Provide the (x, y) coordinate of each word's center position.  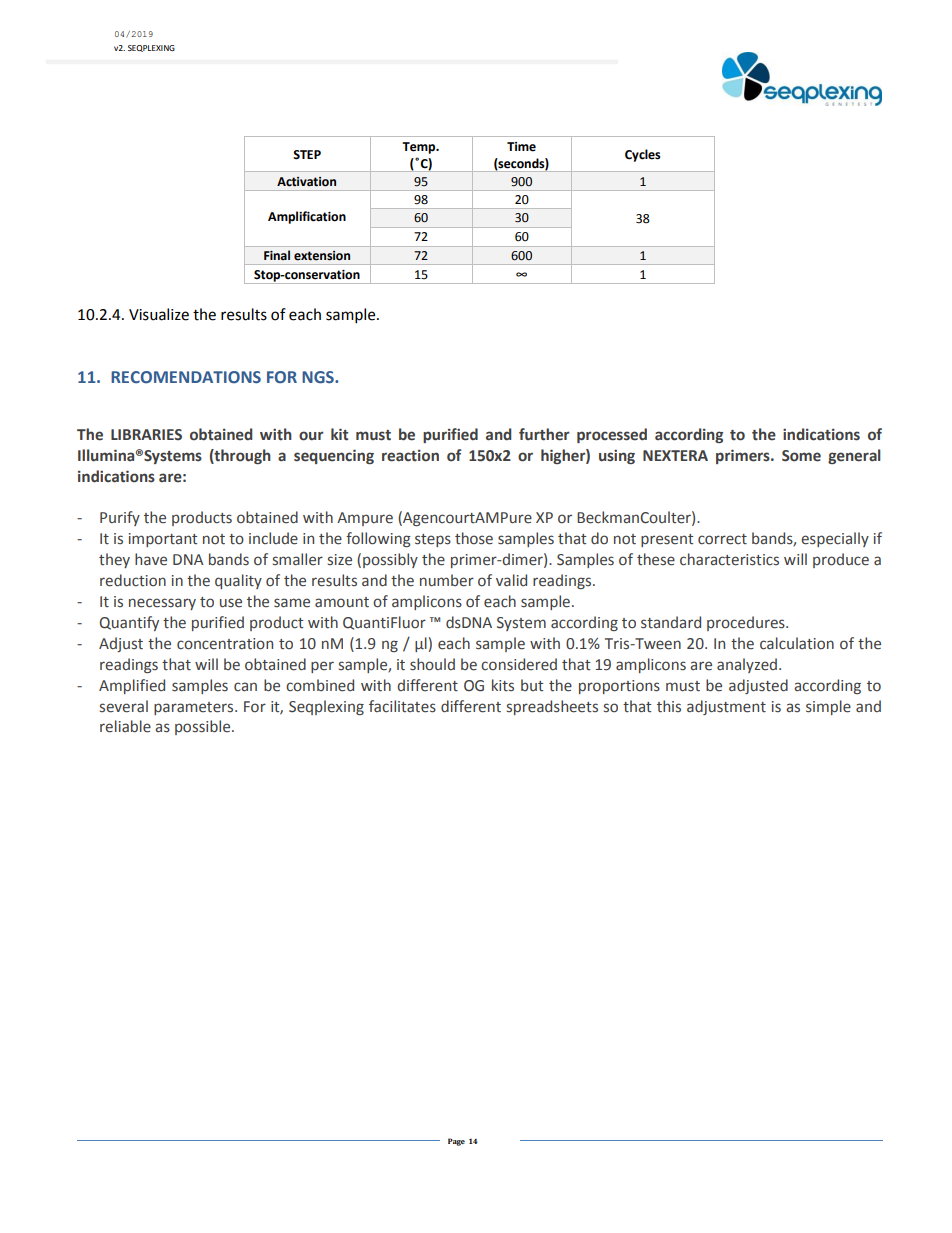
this (669, 706)
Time (521, 147)
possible (204, 727)
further (544, 434)
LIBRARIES (146, 435)
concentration (225, 644)
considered (519, 664)
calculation (797, 643)
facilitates (402, 706)
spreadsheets (552, 707)
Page (456, 1142)
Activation (306, 182)
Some (801, 456)
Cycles (643, 155)
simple (828, 707)
